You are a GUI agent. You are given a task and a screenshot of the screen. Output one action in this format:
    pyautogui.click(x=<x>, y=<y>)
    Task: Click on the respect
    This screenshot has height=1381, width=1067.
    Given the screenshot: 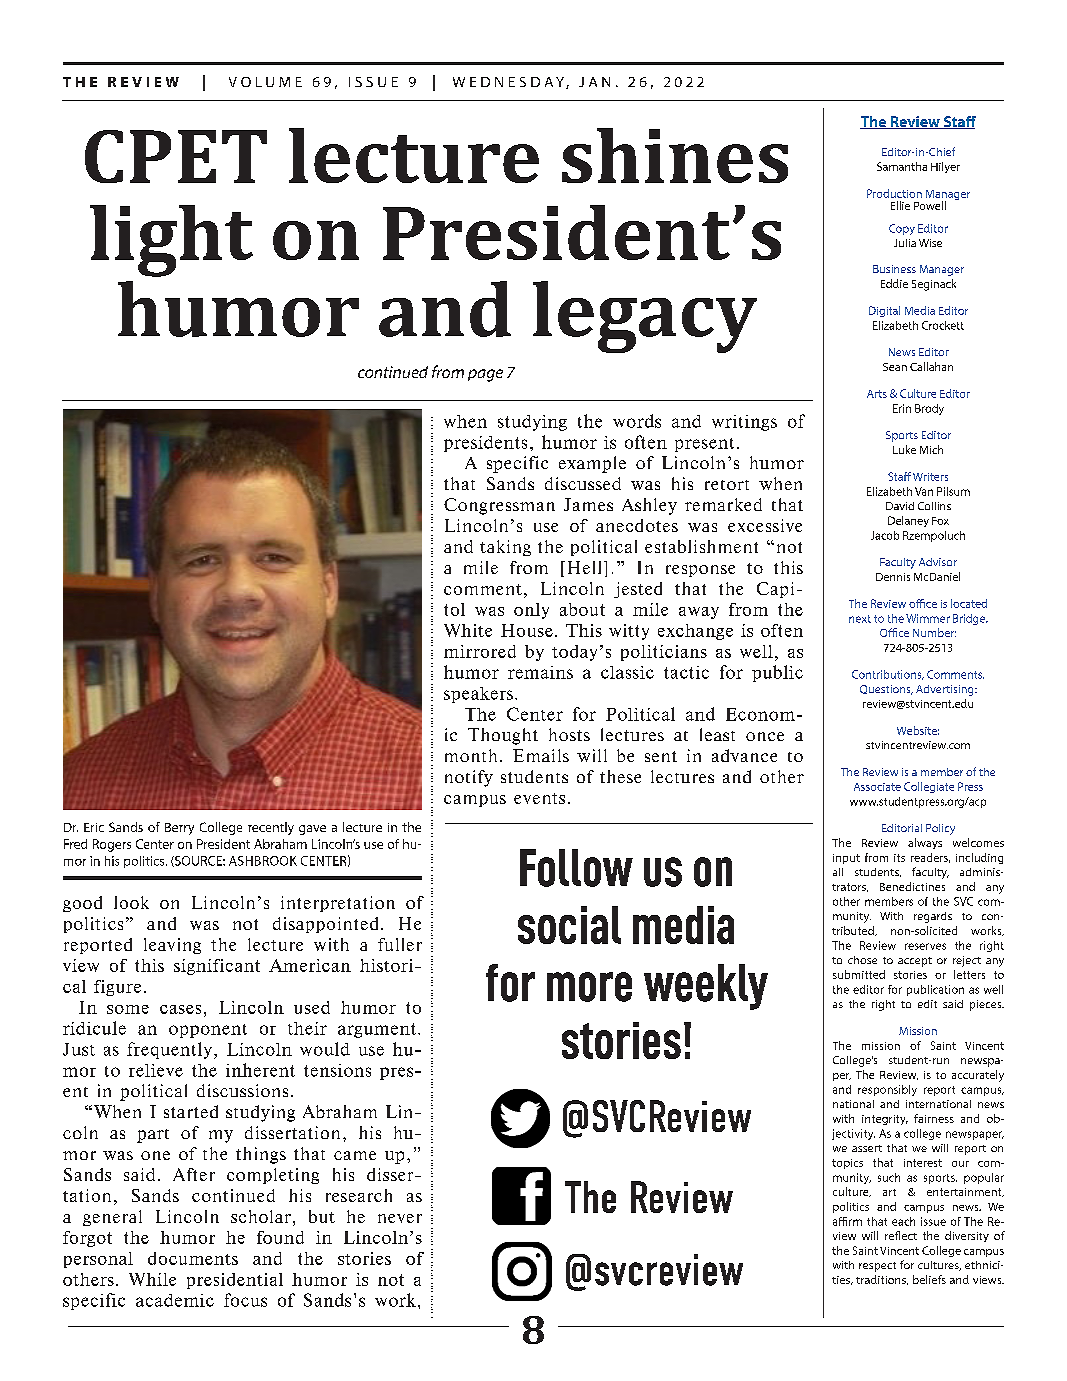 What is the action you would take?
    pyautogui.click(x=877, y=1267)
